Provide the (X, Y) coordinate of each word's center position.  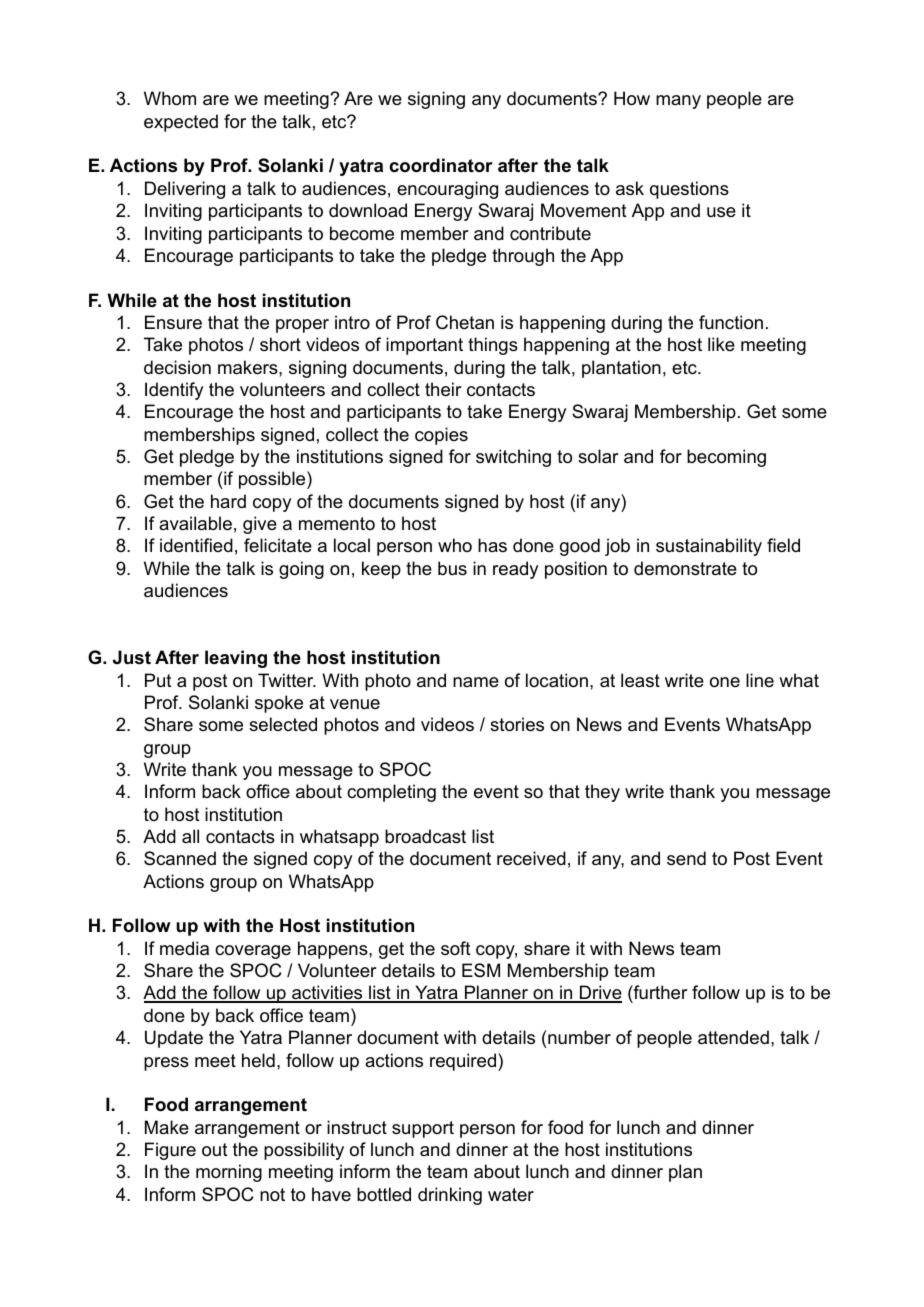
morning (229, 1173)
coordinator (441, 165)
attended (733, 1037)
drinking (450, 1196)
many (678, 102)
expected (181, 123)
